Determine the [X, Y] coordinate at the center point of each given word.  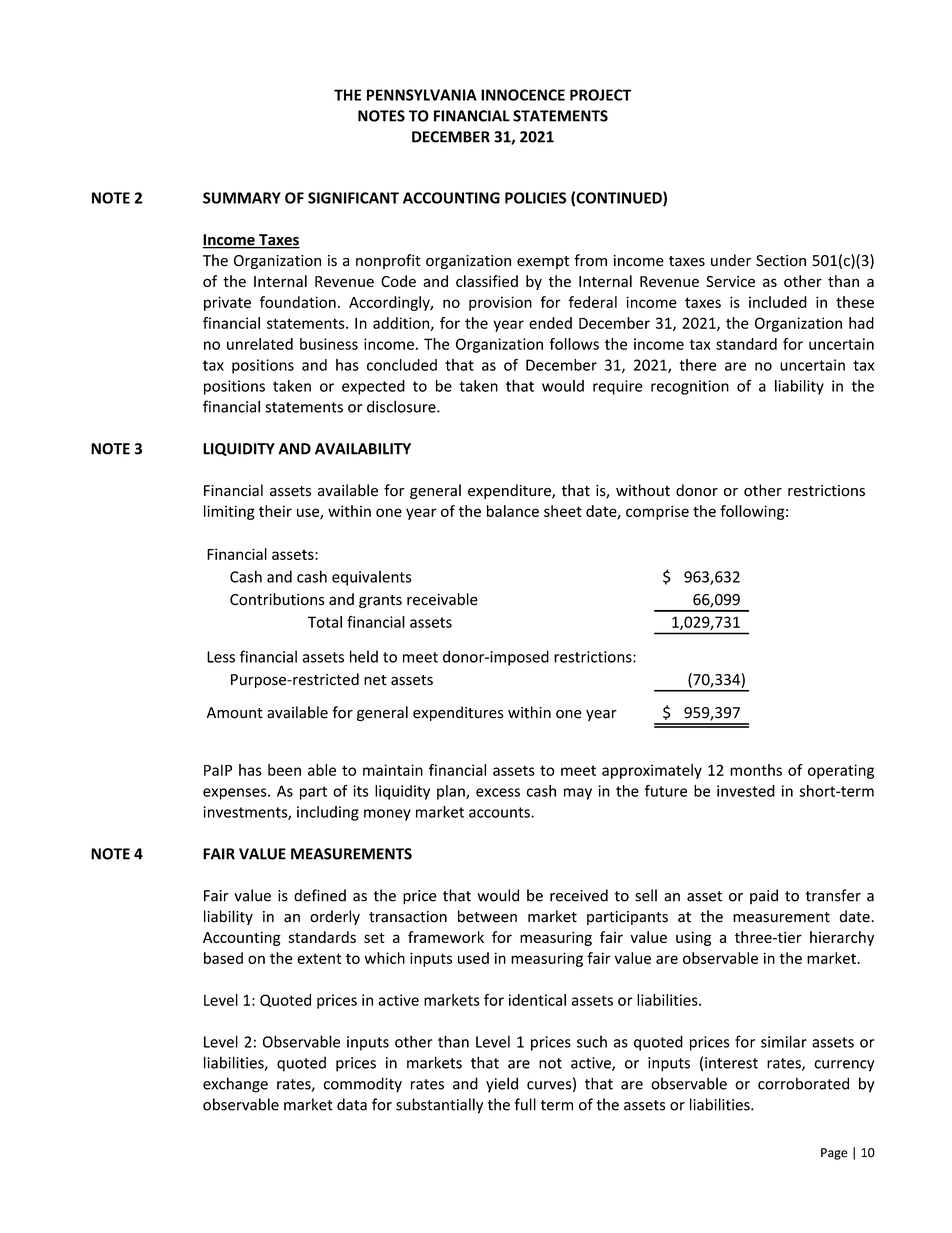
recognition [690, 387]
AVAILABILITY [363, 449]
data [352, 1104]
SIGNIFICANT [353, 198]
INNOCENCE [523, 95]
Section [781, 261]
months [756, 770]
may [578, 794]
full [525, 1104]
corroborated [803, 1083]
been [284, 770]
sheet [563, 511]
